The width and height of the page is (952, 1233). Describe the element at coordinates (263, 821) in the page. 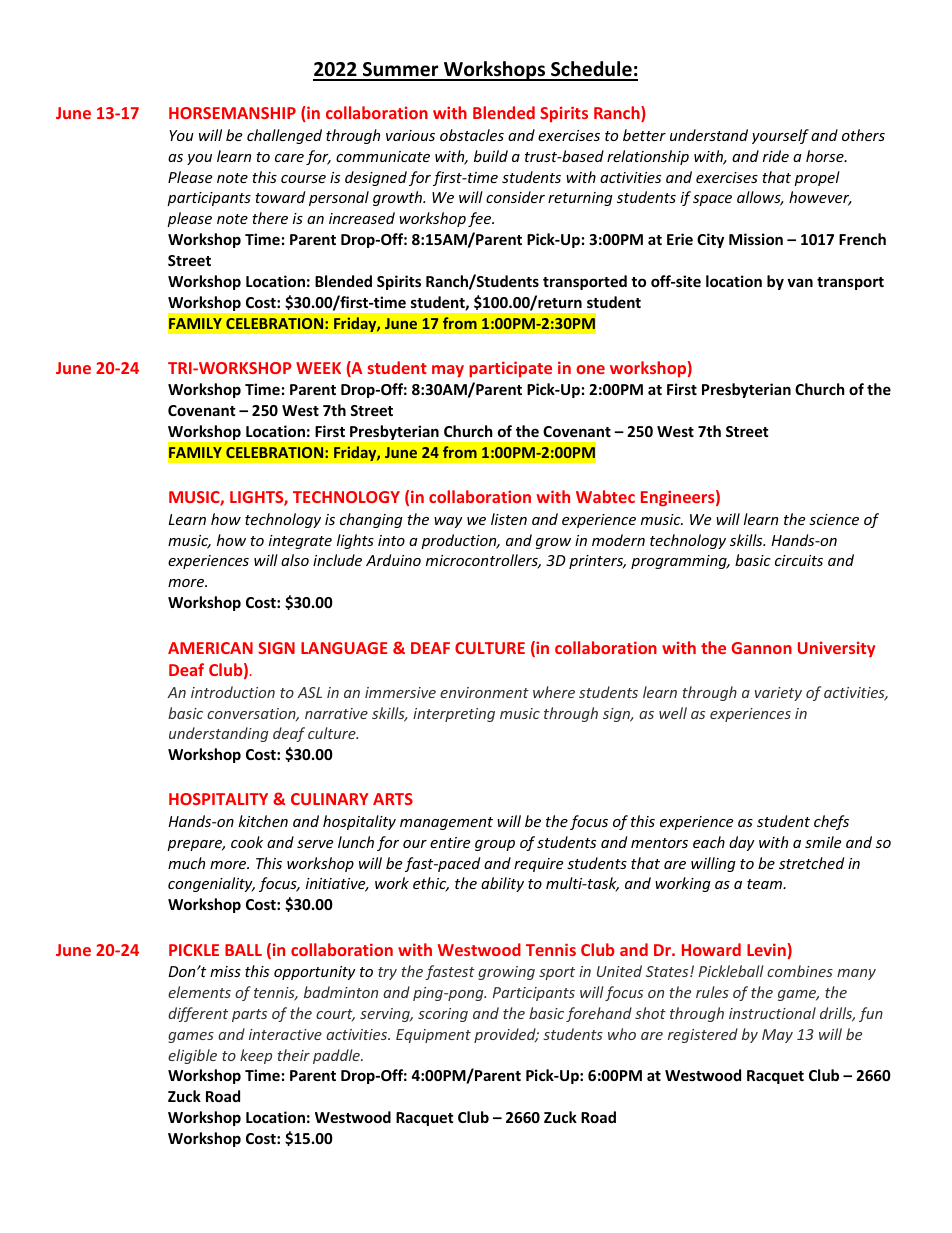

I see `kitchen` at that location.
